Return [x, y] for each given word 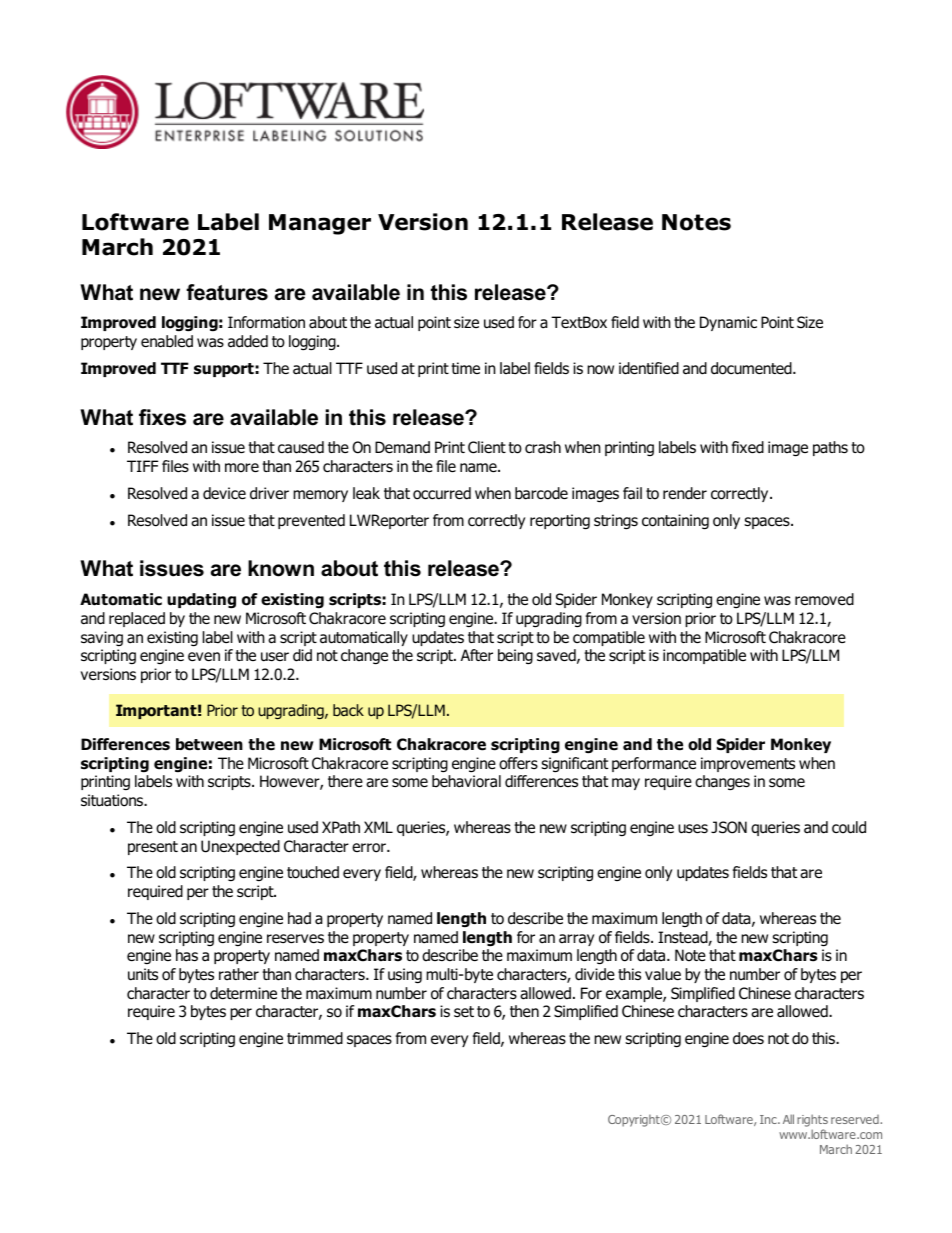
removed [824, 599]
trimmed [315, 1038]
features [227, 292]
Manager [320, 224]
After [477, 655]
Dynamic [728, 323]
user [275, 657]
